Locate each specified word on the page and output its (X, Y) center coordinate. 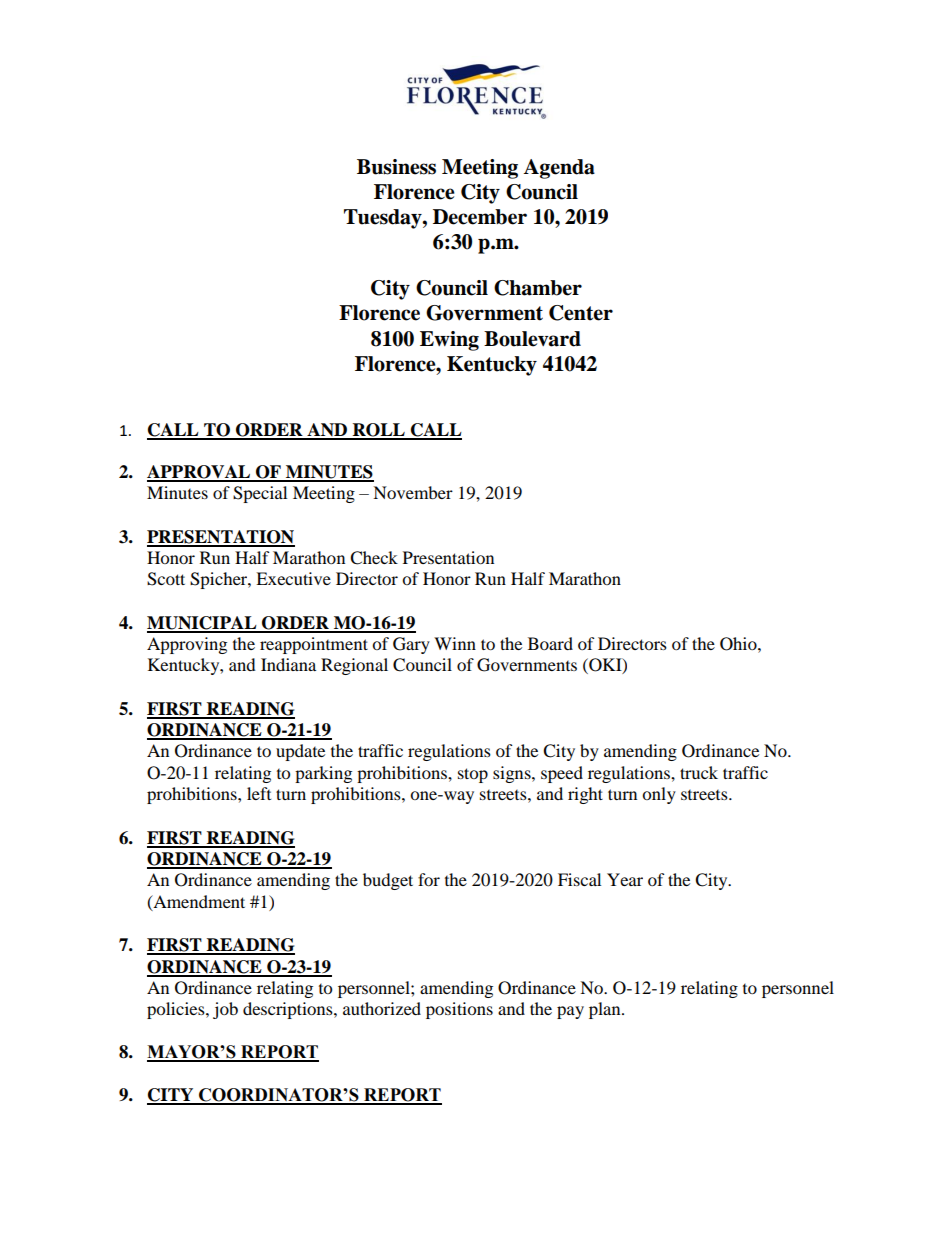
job (225, 1010)
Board (550, 643)
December (480, 217)
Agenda (559, 169)
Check (374, 558)
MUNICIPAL (203, 624)
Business (396, 167)
